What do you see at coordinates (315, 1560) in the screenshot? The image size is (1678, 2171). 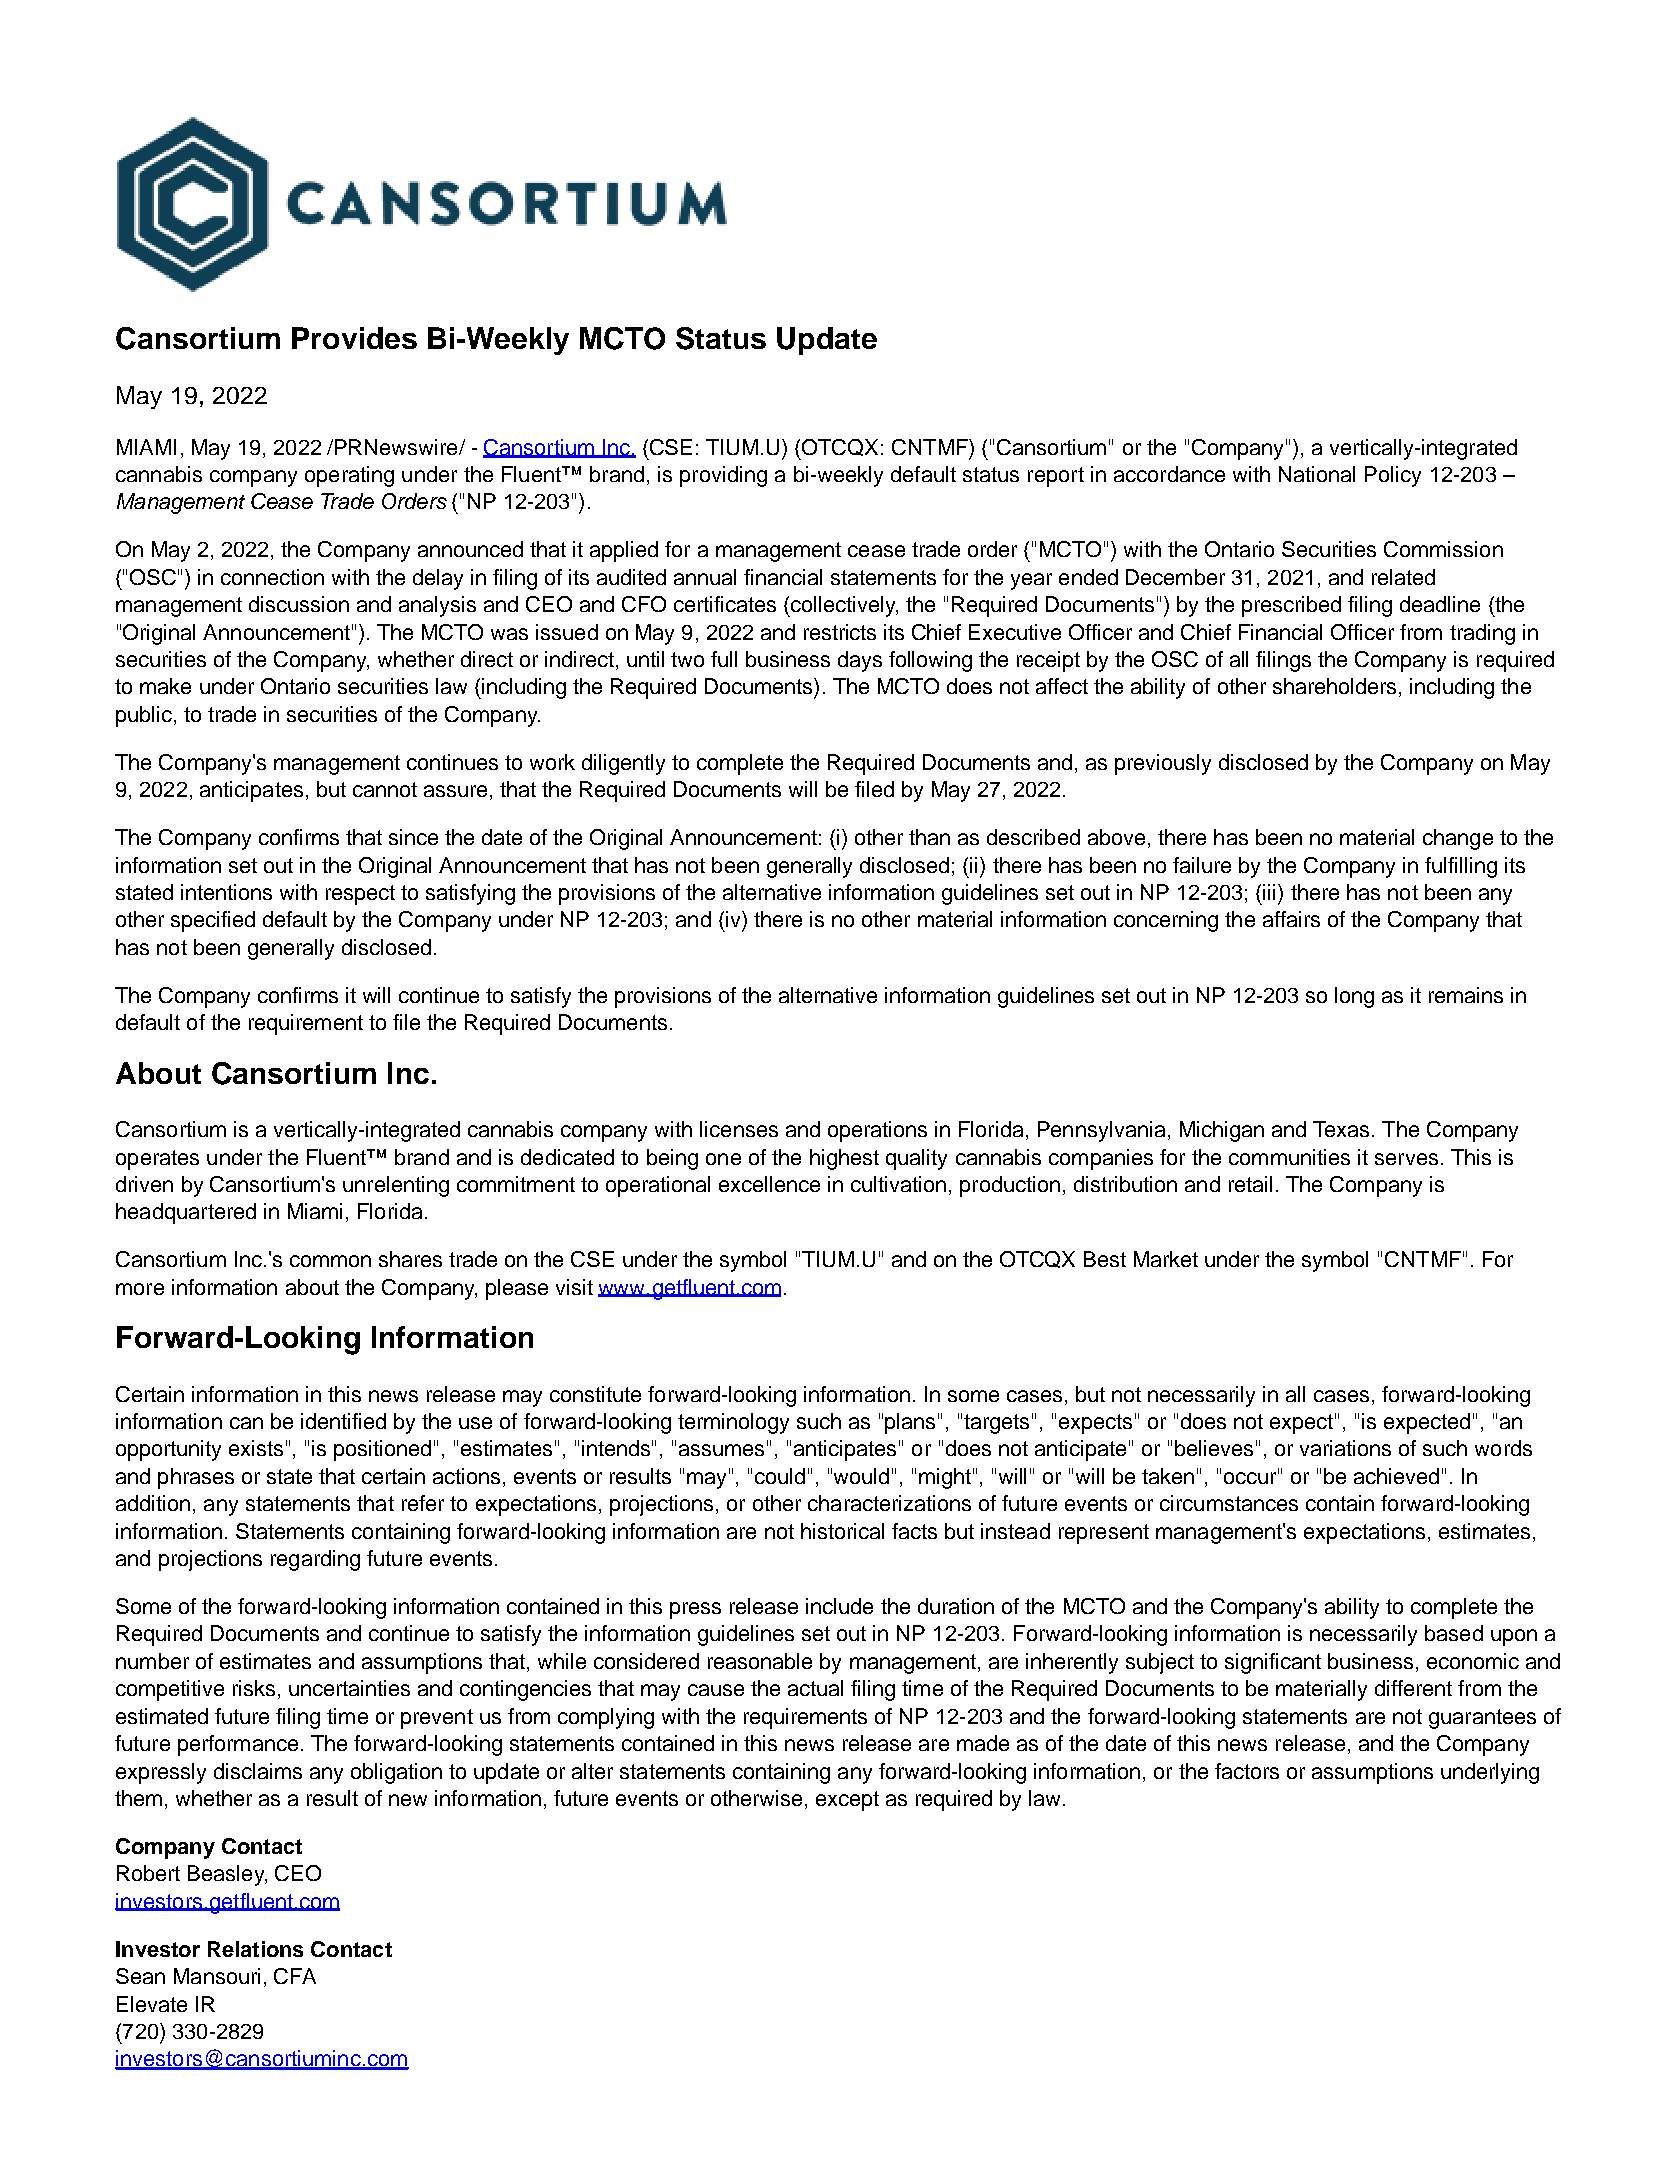 I see `regarding` at bounding box center [315, 1560].
